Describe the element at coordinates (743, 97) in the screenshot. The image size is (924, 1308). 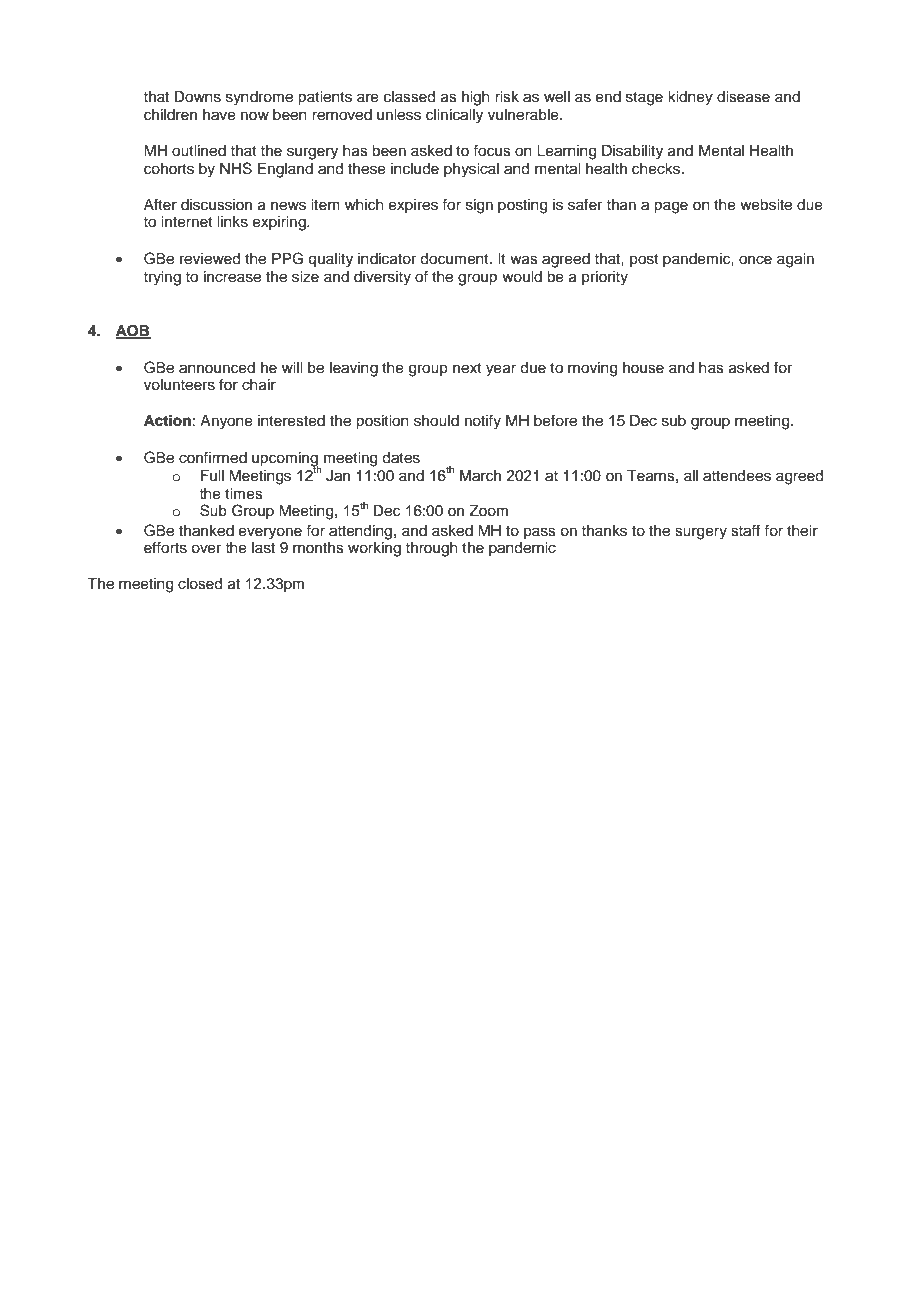
I see `disease` at that location.
